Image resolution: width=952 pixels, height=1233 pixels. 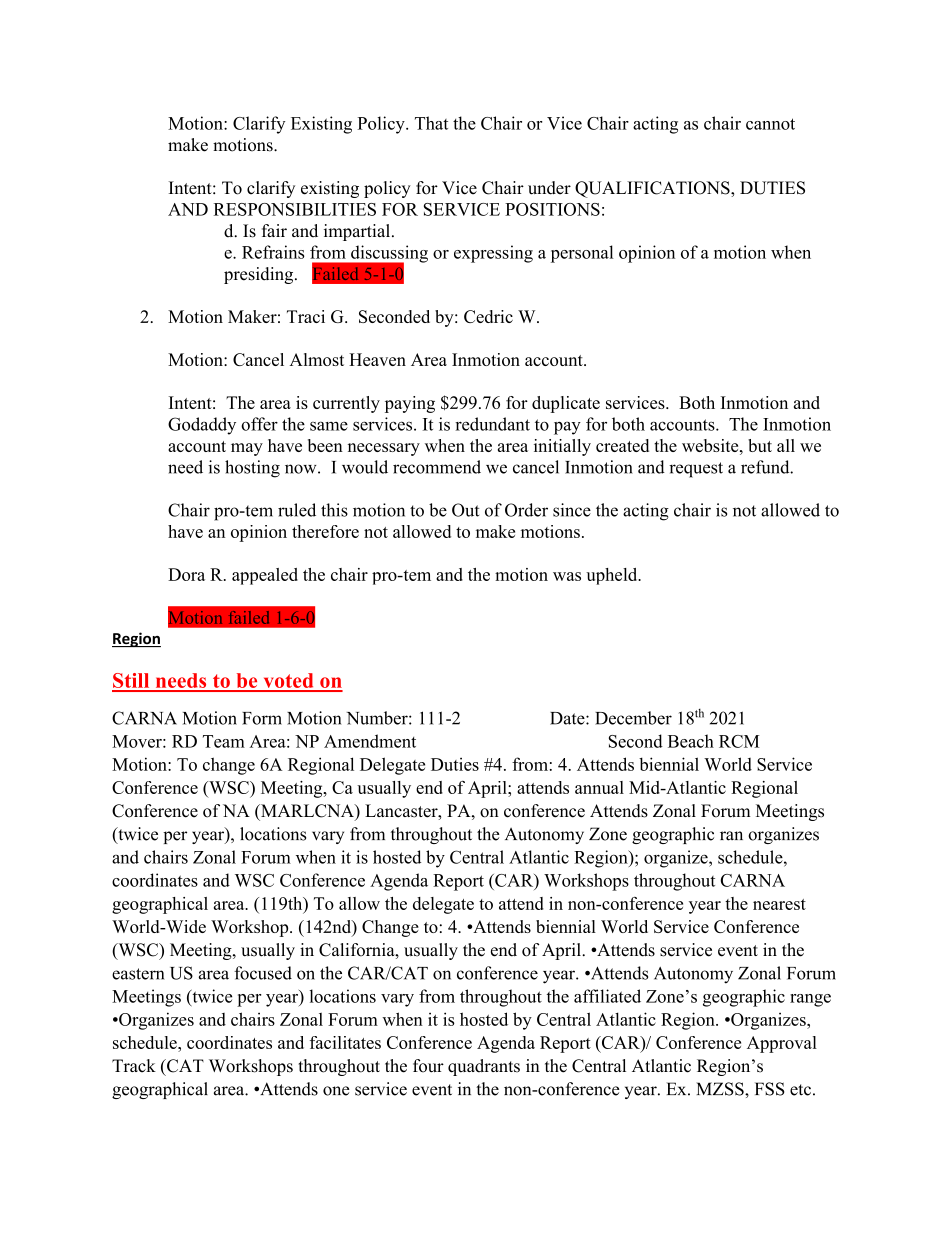 I want to click on upheld, so click(x=613, y=576).
